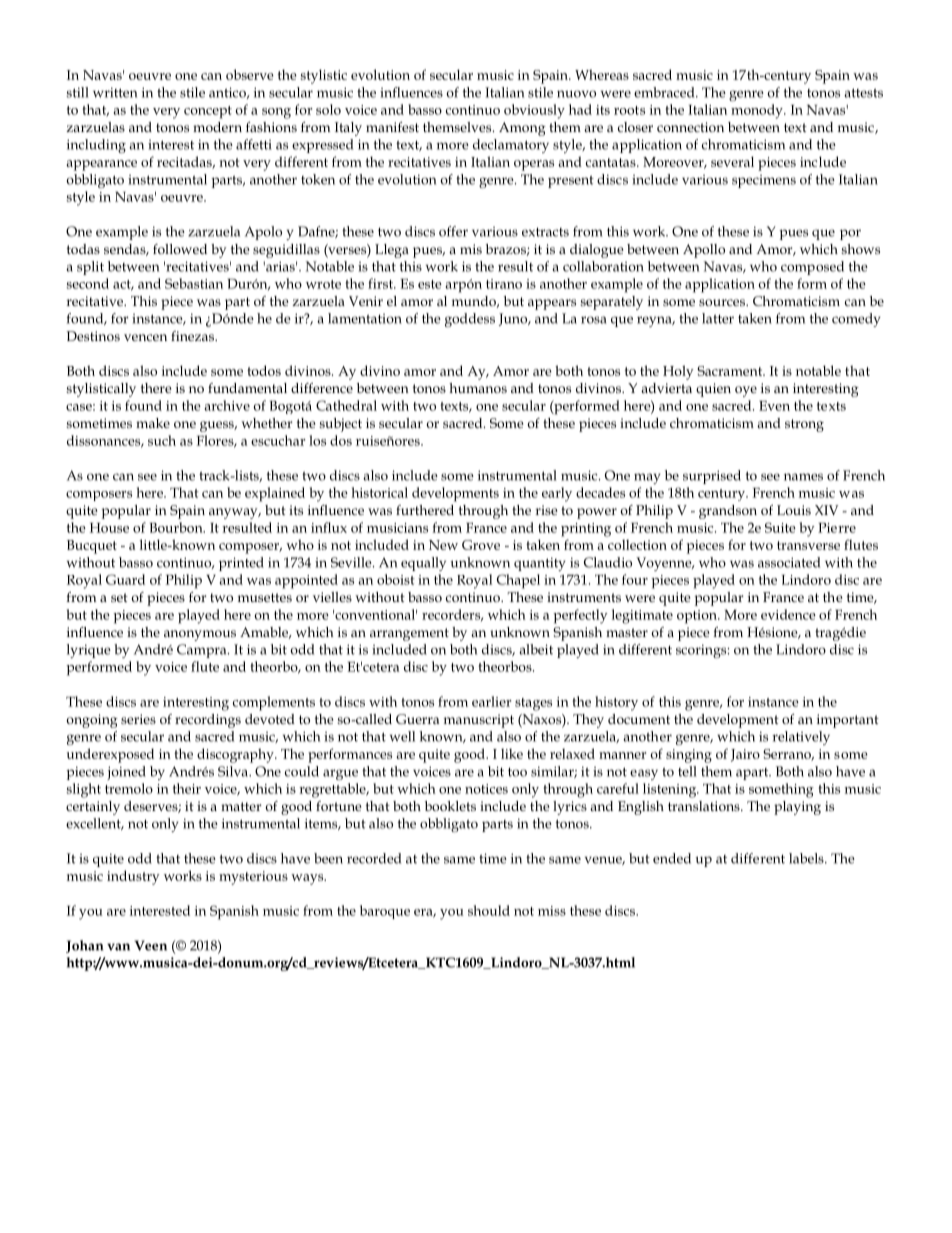 The width and height of the document is (952, 1233). Describe the element at coordinates (208, 112) in the document. I see `concept` at that location.
